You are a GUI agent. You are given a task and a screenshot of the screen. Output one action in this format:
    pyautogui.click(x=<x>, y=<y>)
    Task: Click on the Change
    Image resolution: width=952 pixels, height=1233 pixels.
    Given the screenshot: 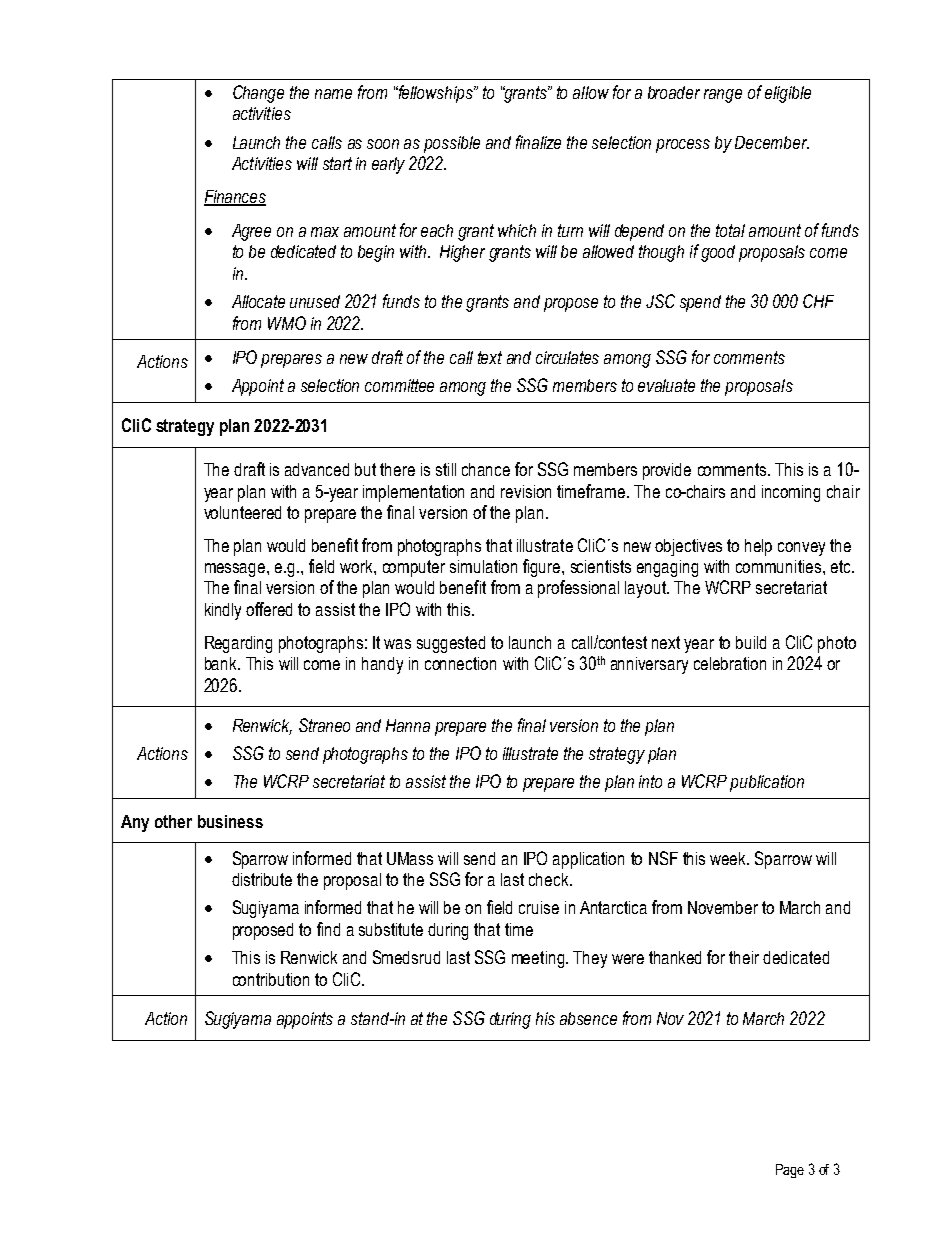 What is the action you would take?
    pyautogui.click(x=258, y=94)
